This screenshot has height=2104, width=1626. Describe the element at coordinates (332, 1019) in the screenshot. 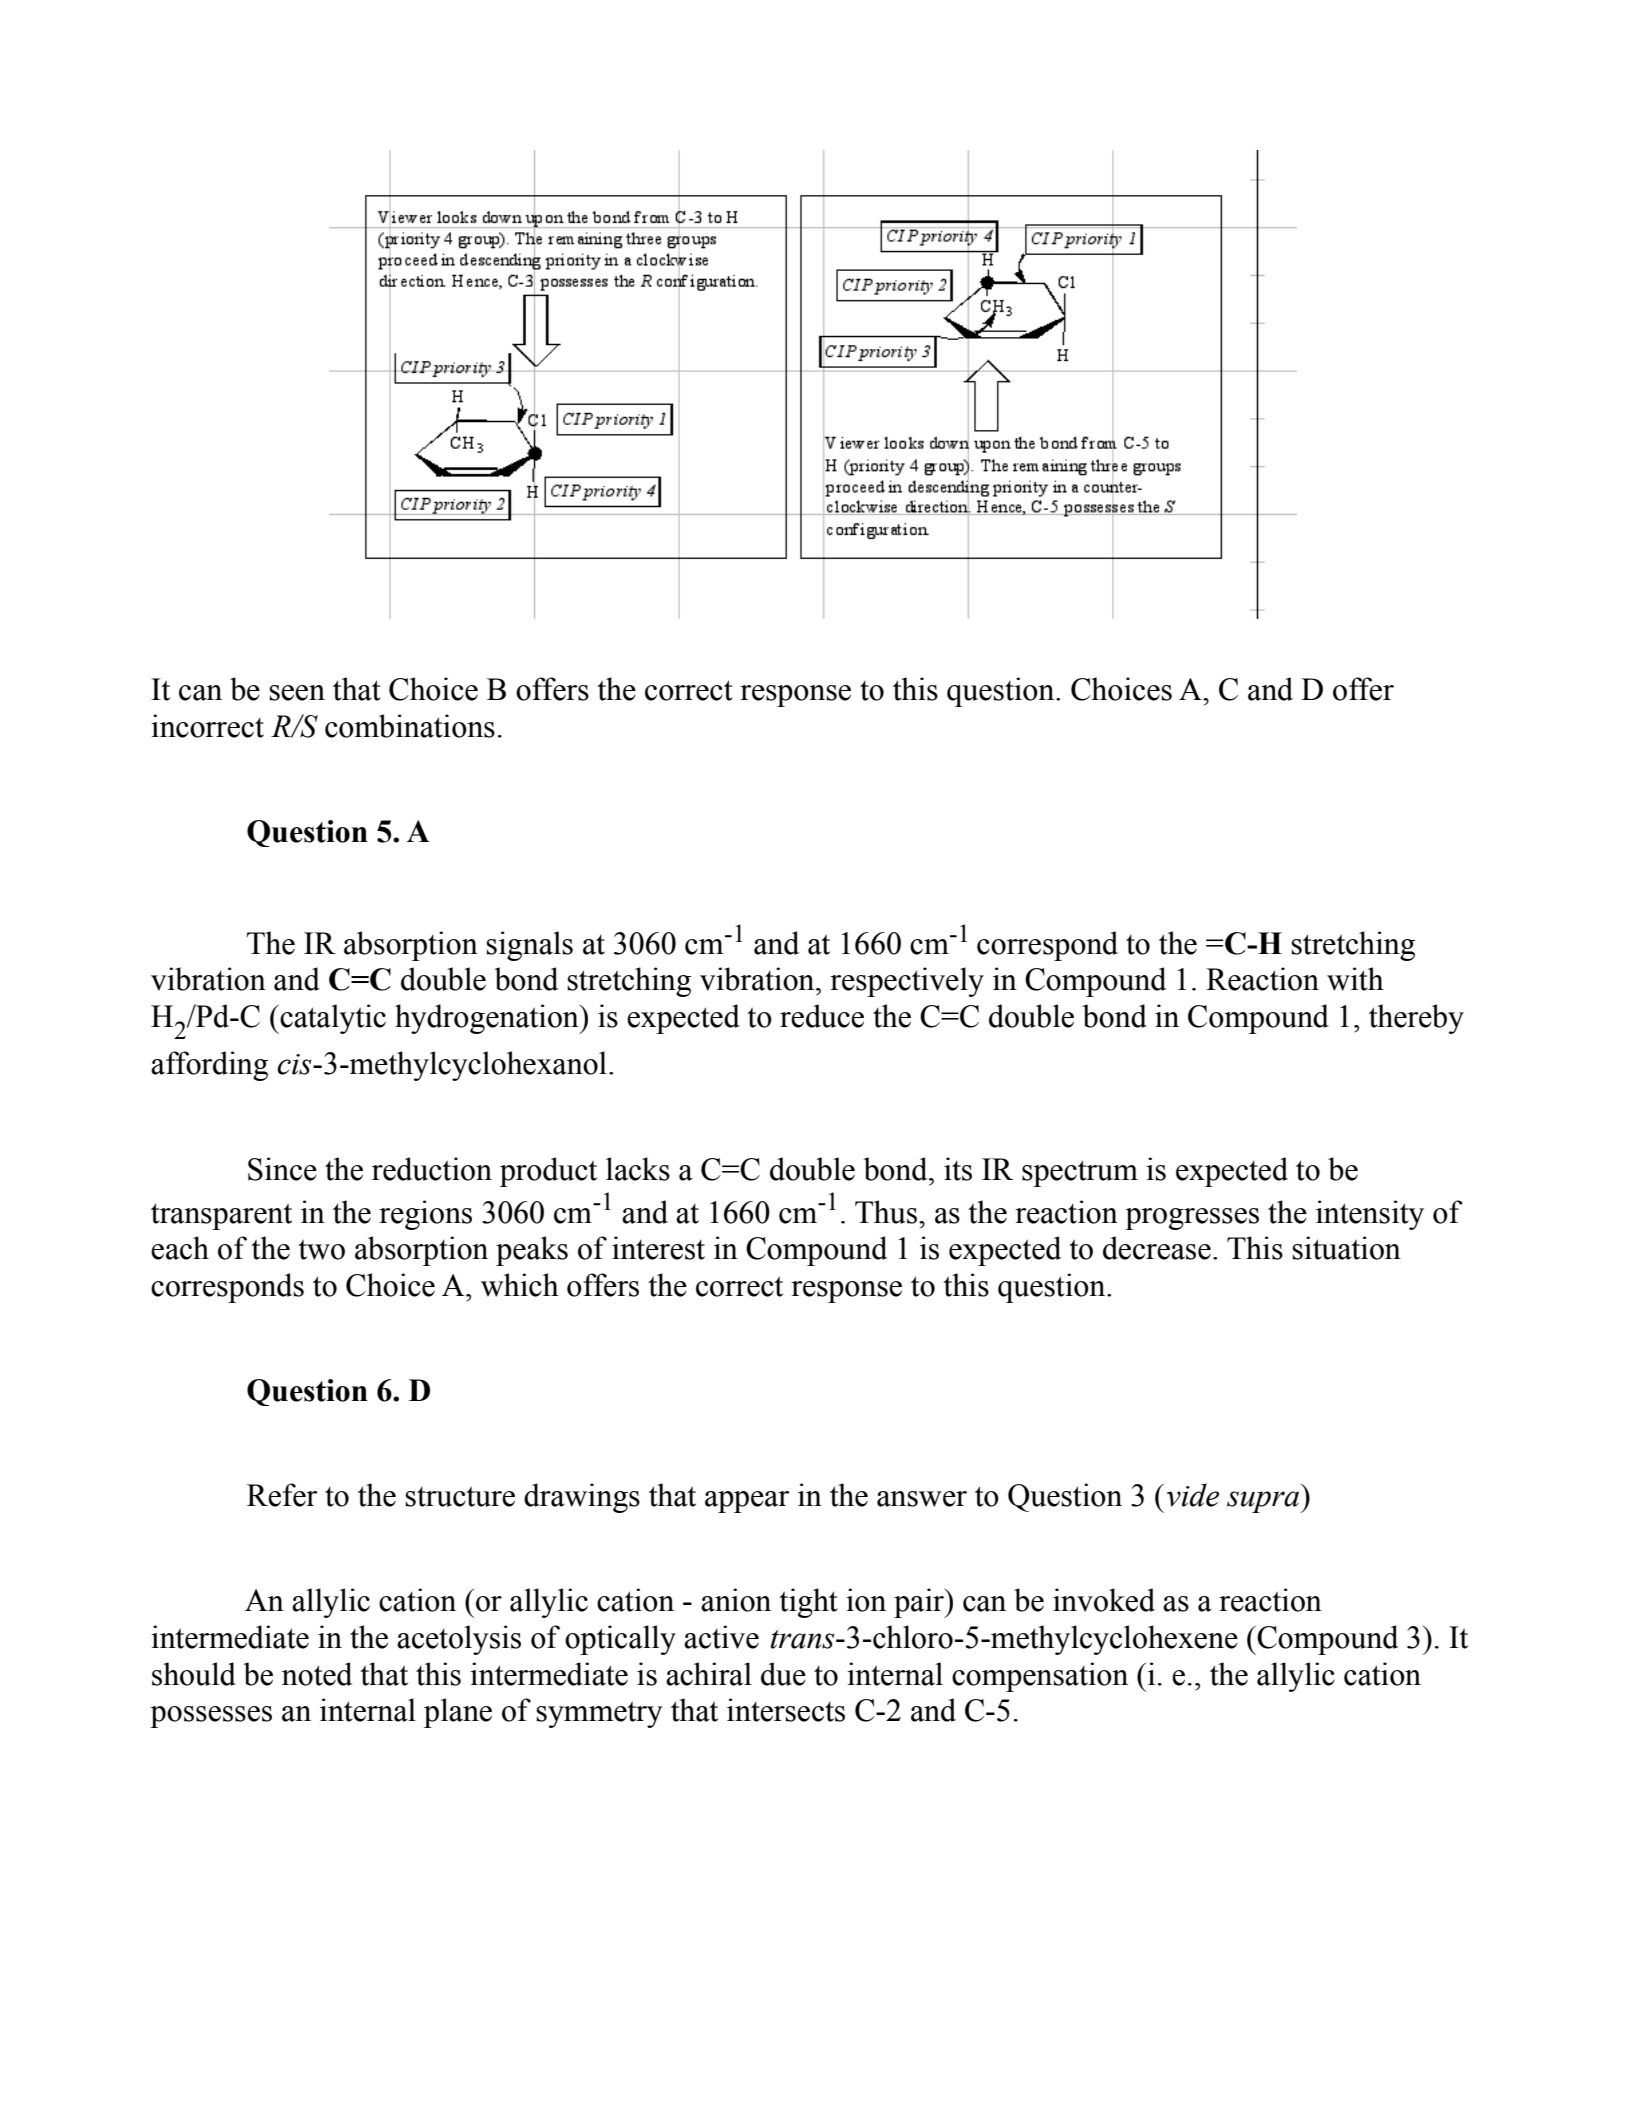

I see `catalytic` at that location.
